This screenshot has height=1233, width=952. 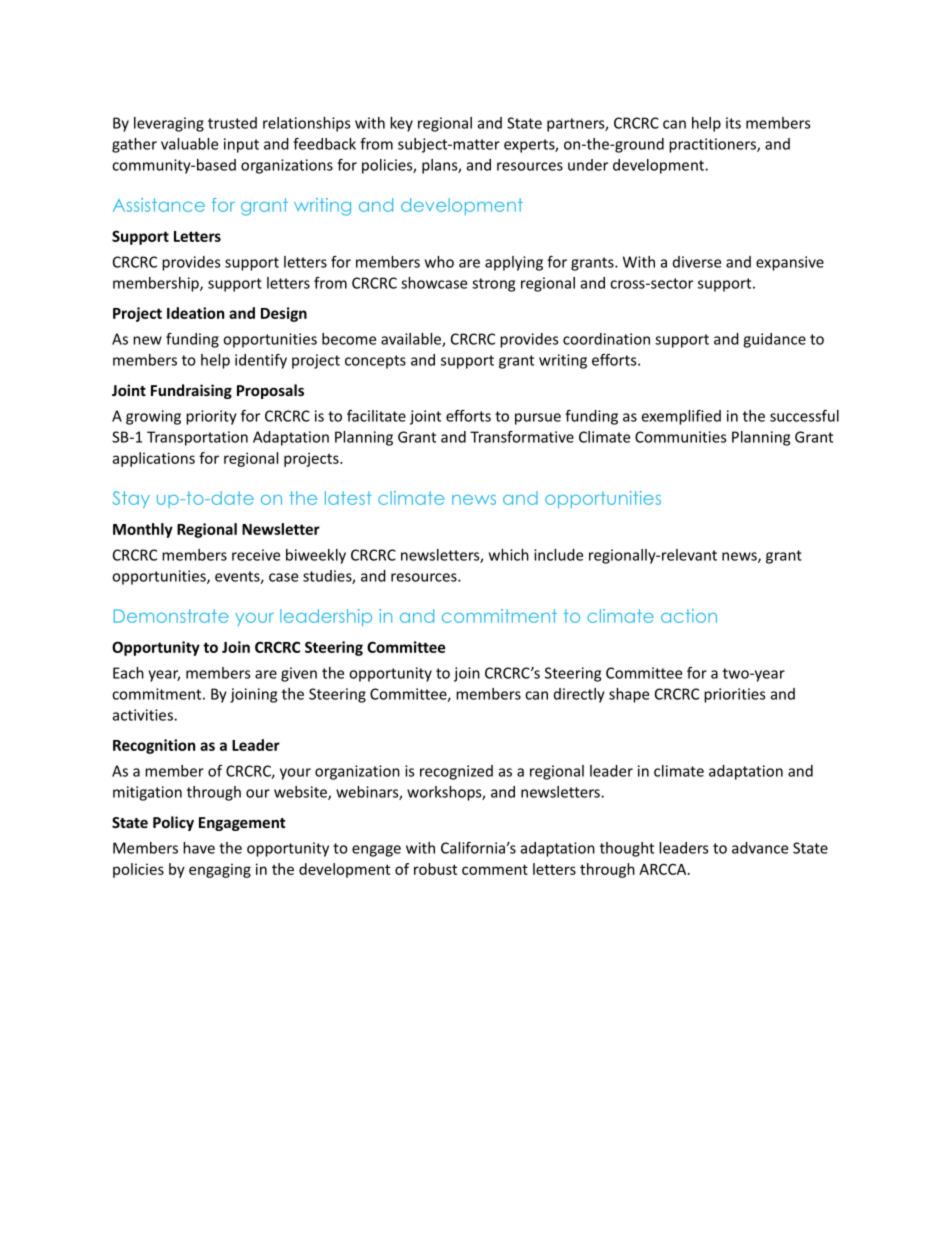 I want to click on Ideation, so click(x=195, y=313).
